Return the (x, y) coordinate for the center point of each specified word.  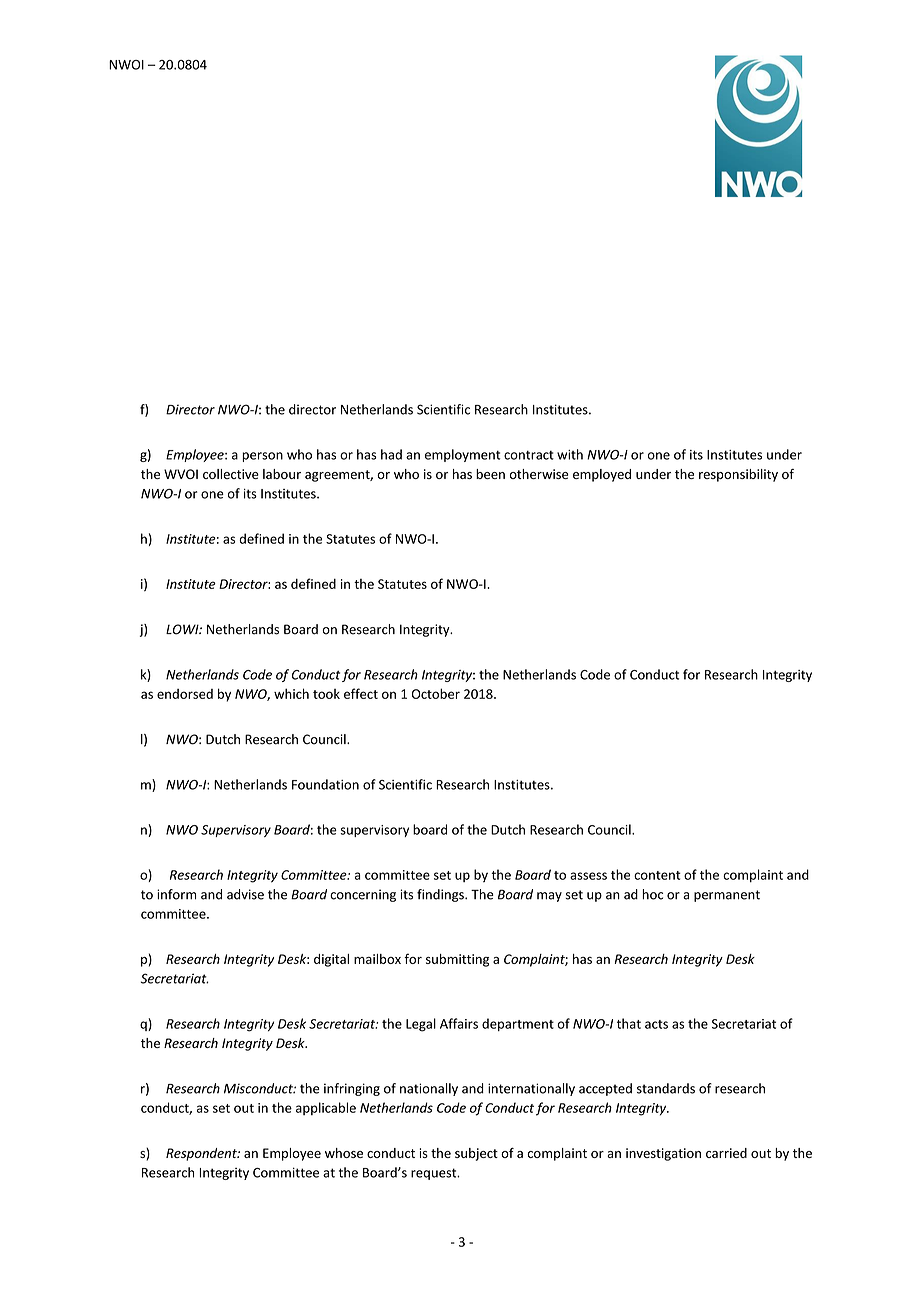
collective (231, 474)
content (657, 875)
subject (476, 1154)
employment (463, 455)
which (291, 693)
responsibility (738, 475)
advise (245, 894)
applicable (326, 1108)
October (436, 693)
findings (441, 895)
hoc (652, 894)
